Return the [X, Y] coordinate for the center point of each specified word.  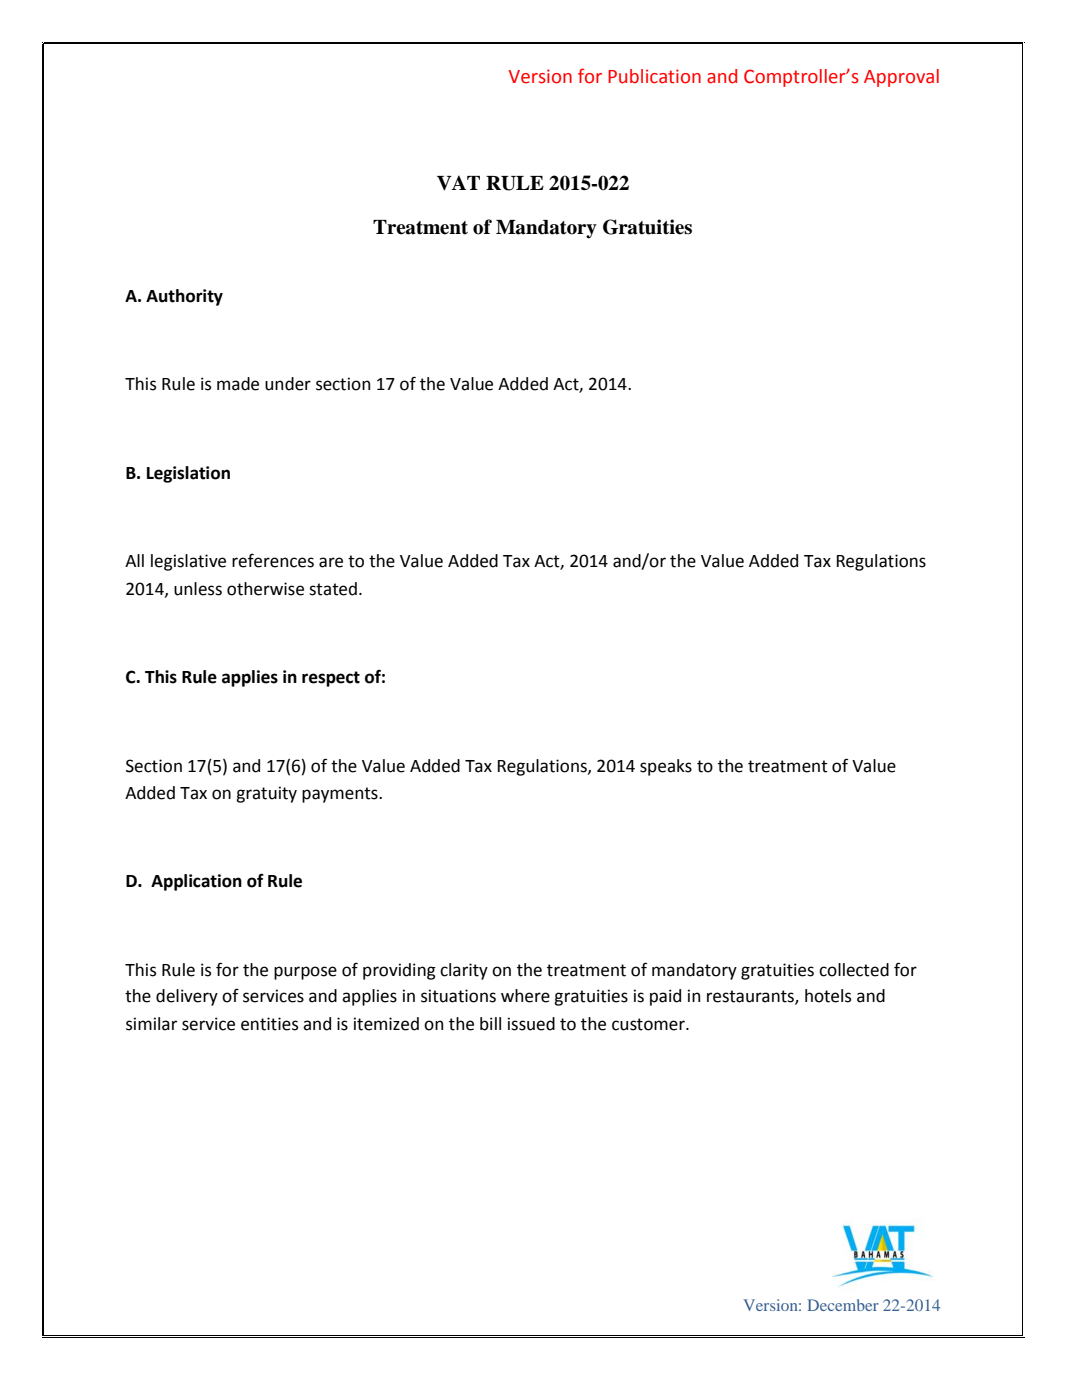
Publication [654, 76]
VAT [458, 183]
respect [331, 679]
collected [854, 970]
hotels [828, 996]
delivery [187, 997]
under [288, 384]
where [525, 996]
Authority [184, 297]
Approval [901, 78]
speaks [666, 767]
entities [269, 1024]
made [238, 384]
